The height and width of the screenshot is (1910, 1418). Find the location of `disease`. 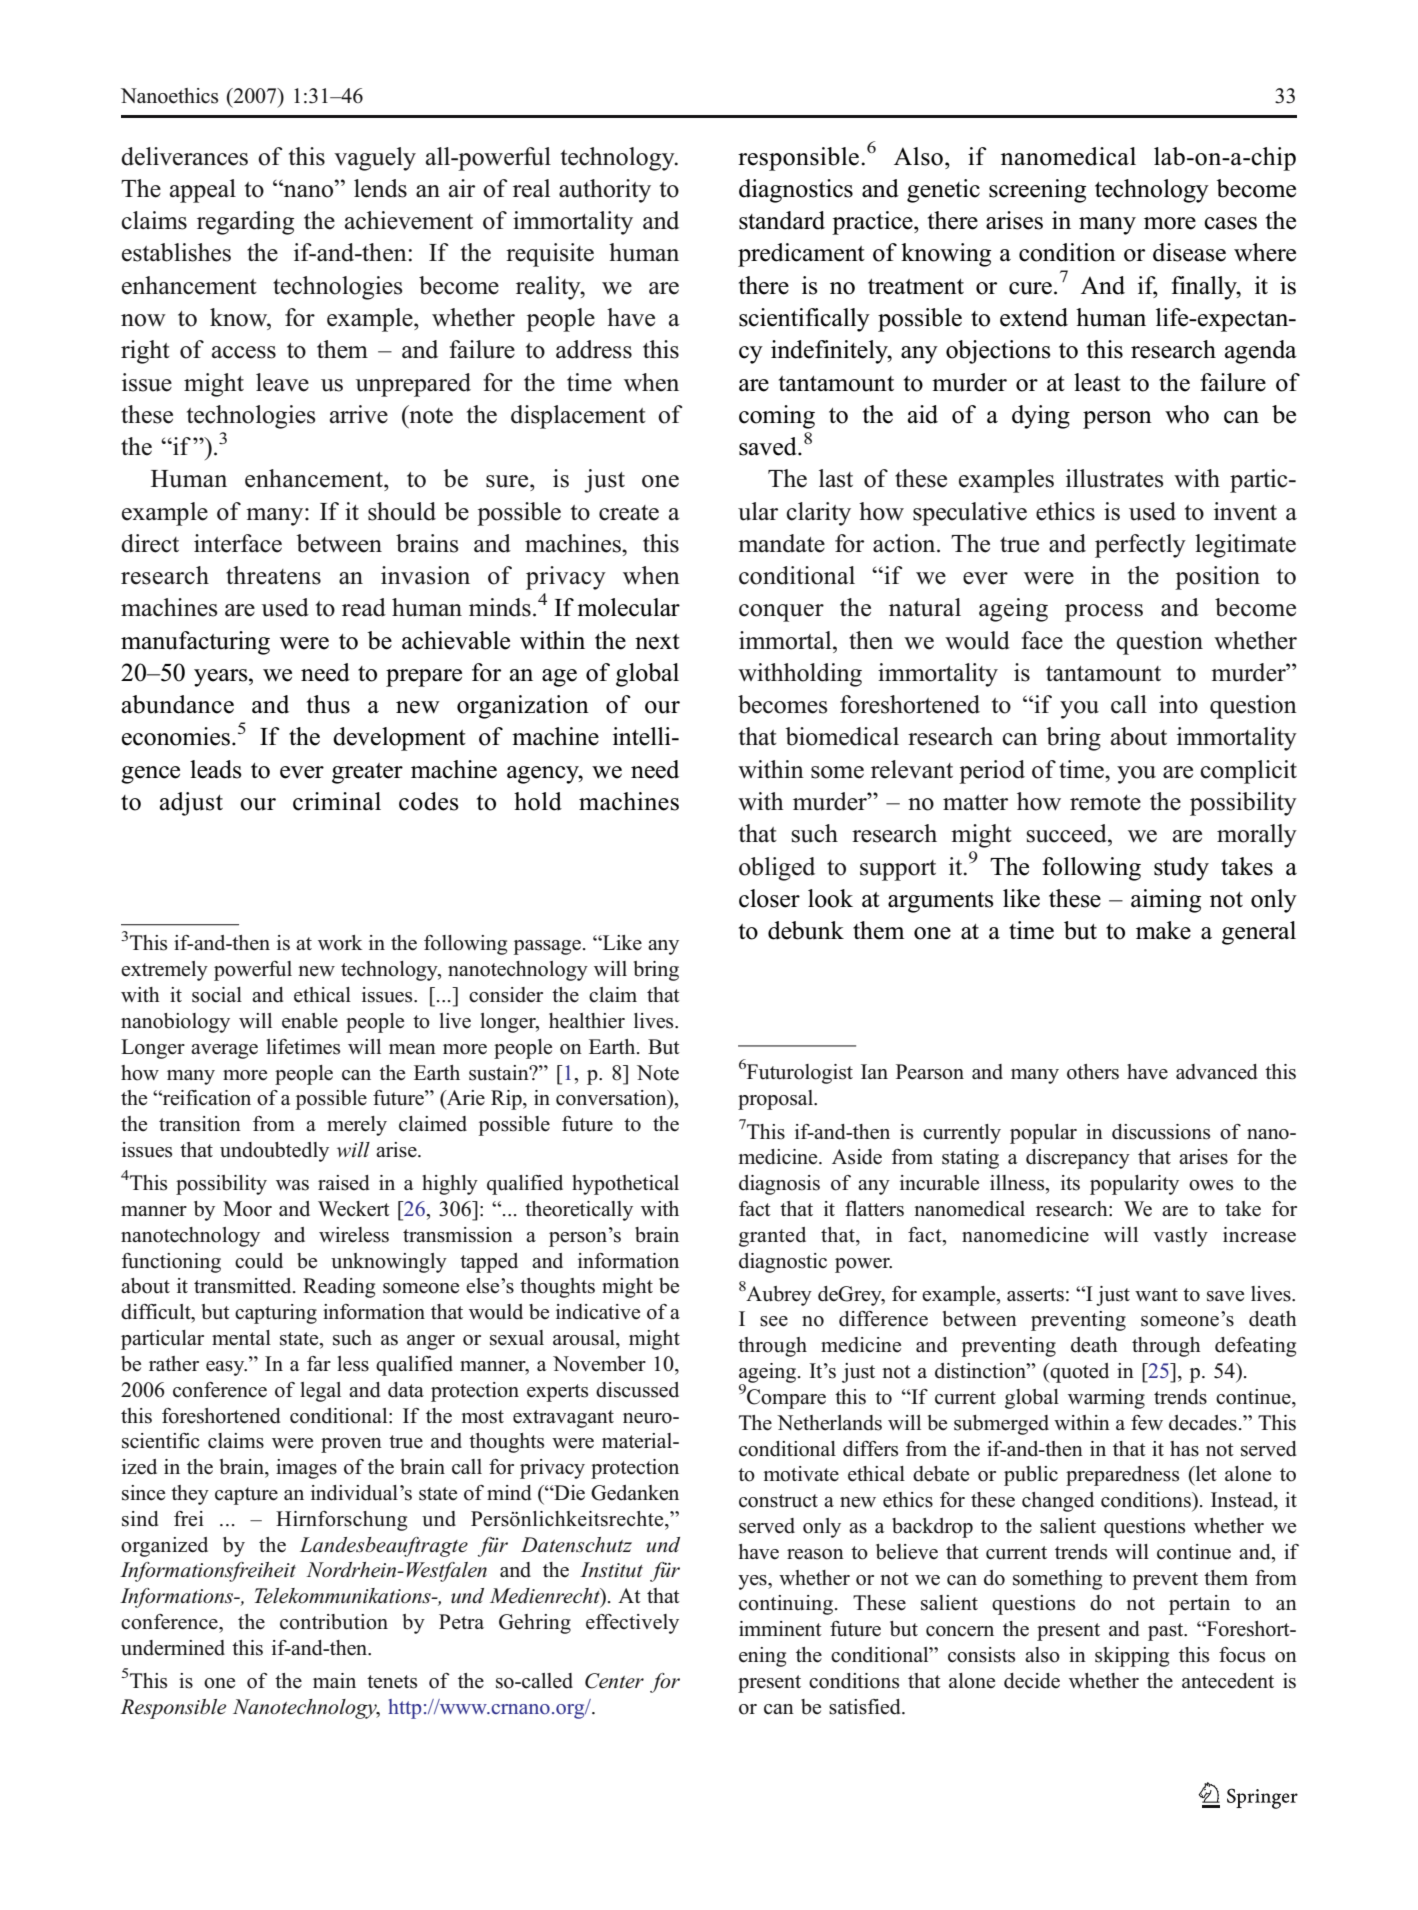

disease is located at coordinates (1189, 252).
